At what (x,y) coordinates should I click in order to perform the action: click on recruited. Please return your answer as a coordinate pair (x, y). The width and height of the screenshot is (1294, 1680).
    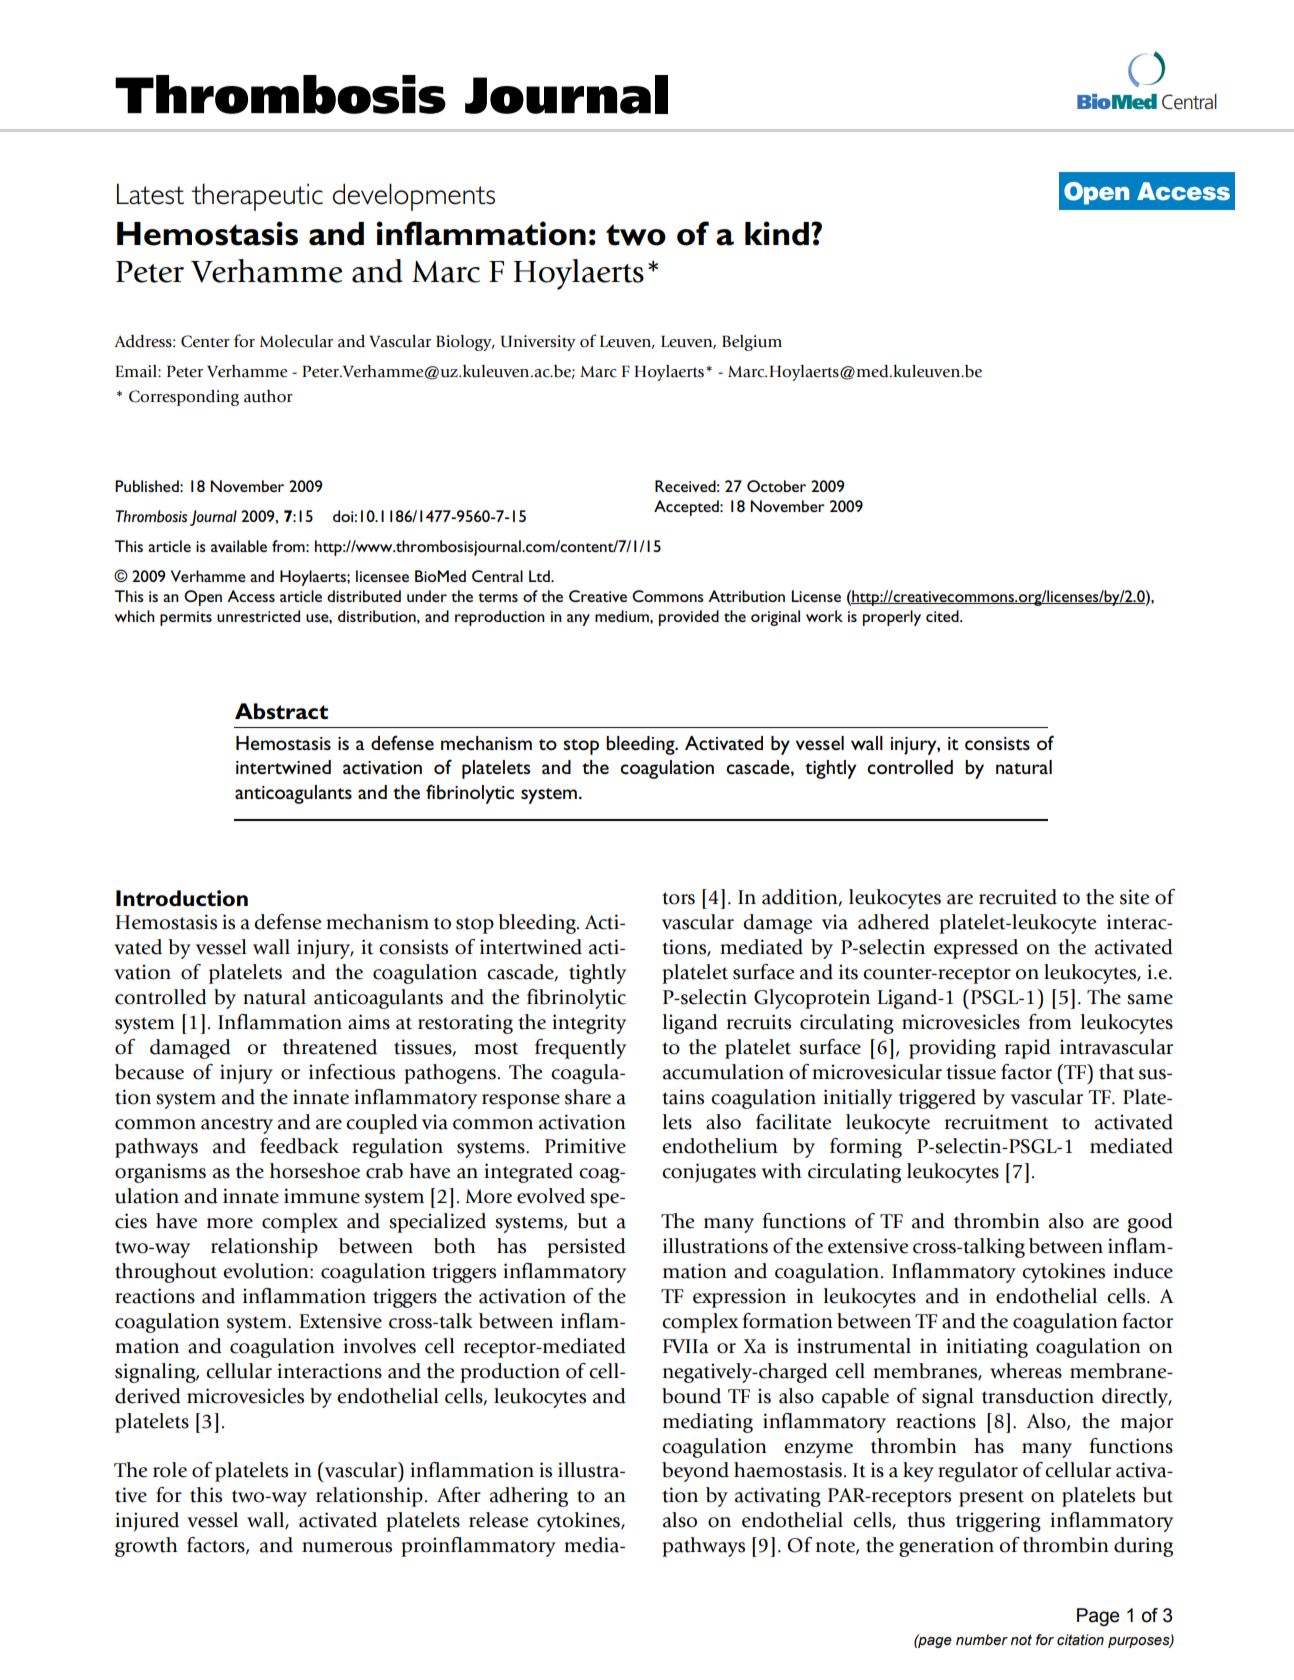
    Looking at the image, I should click on (1018, 897).
